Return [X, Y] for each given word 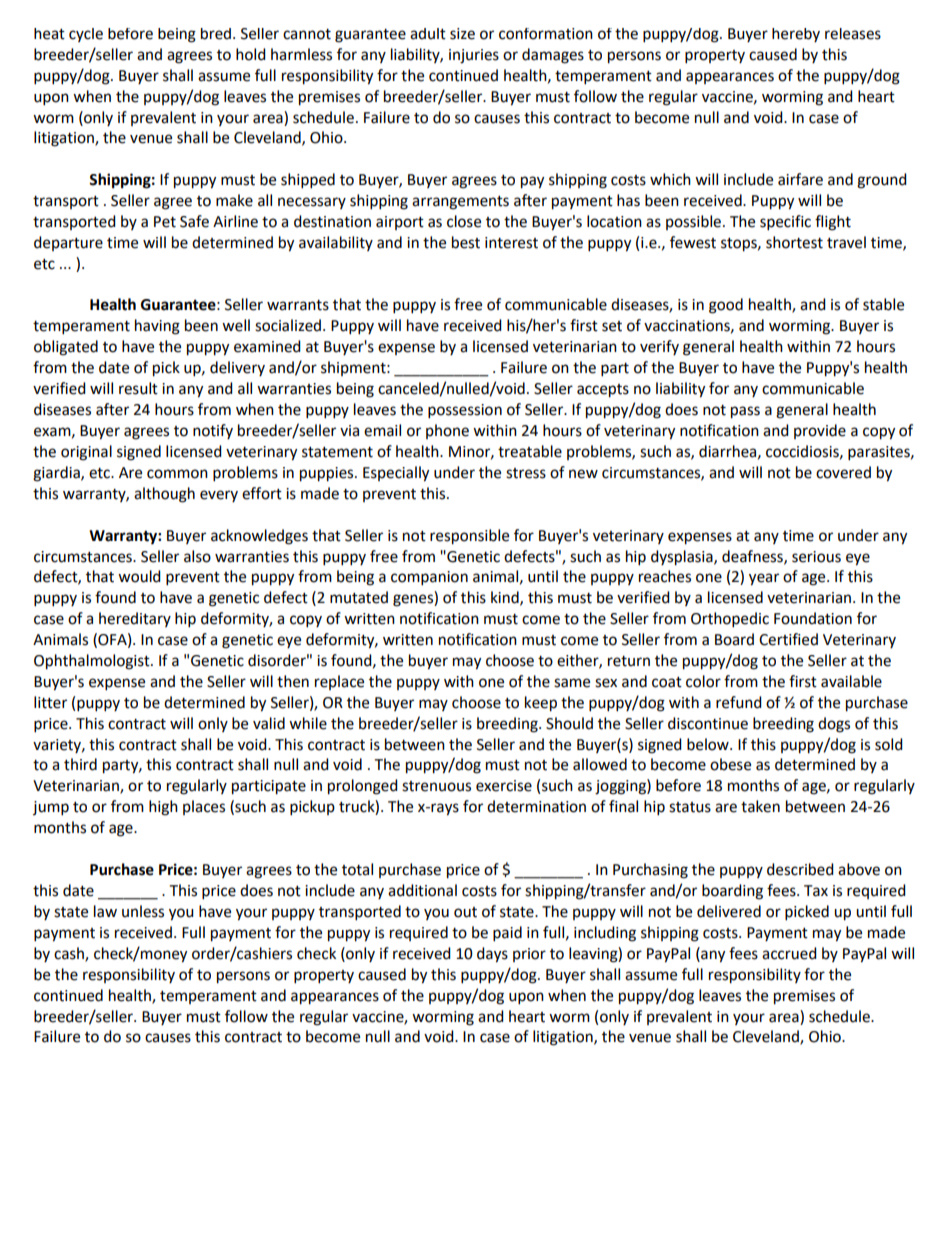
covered [843, 472]
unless [143, 911]
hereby [796, 35]
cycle [86, 35]
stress [526, 473]
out [465, 912]
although [164, 495]
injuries [474, 56]
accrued [789, 953]
